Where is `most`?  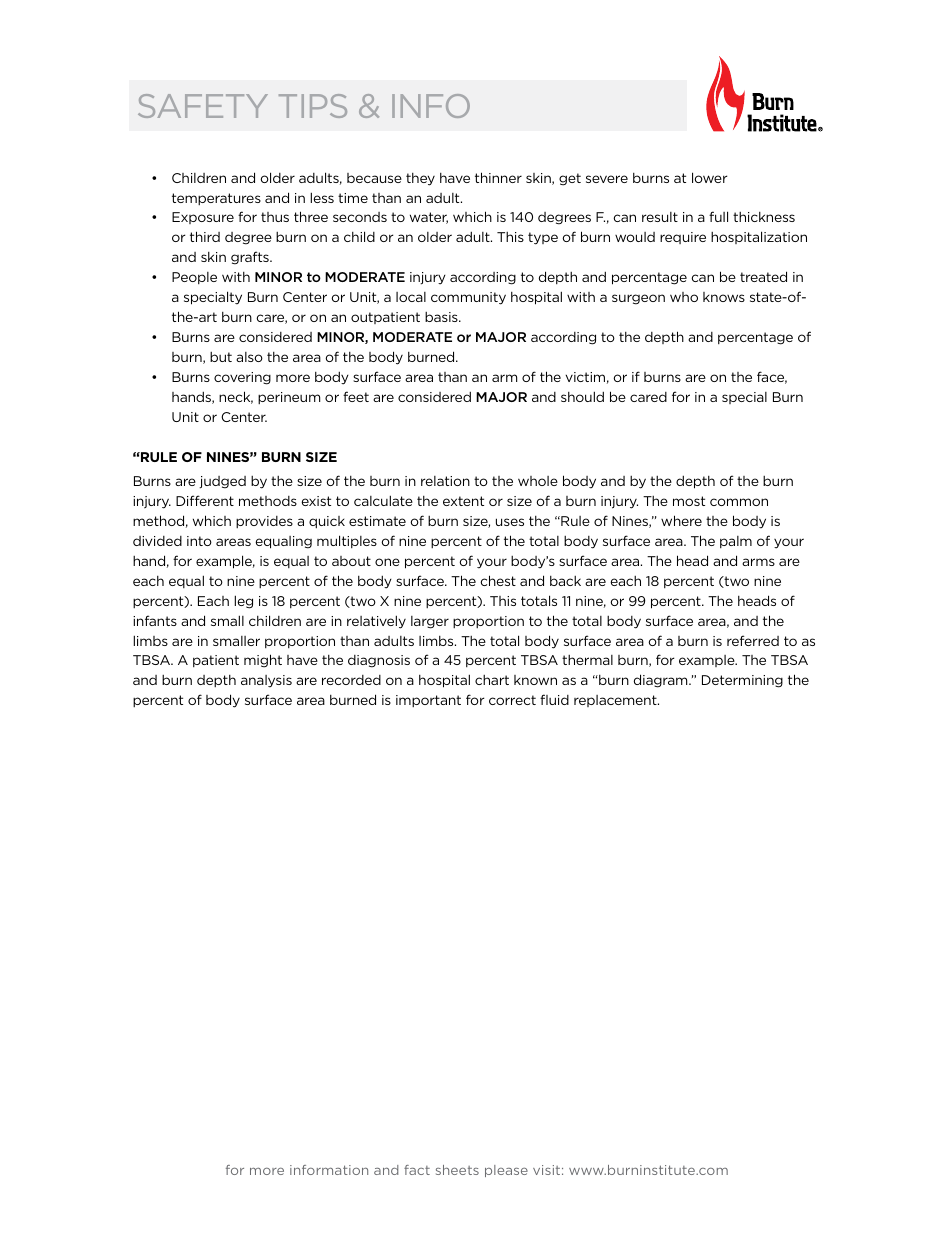 most is located at coordinates (689, 501).
